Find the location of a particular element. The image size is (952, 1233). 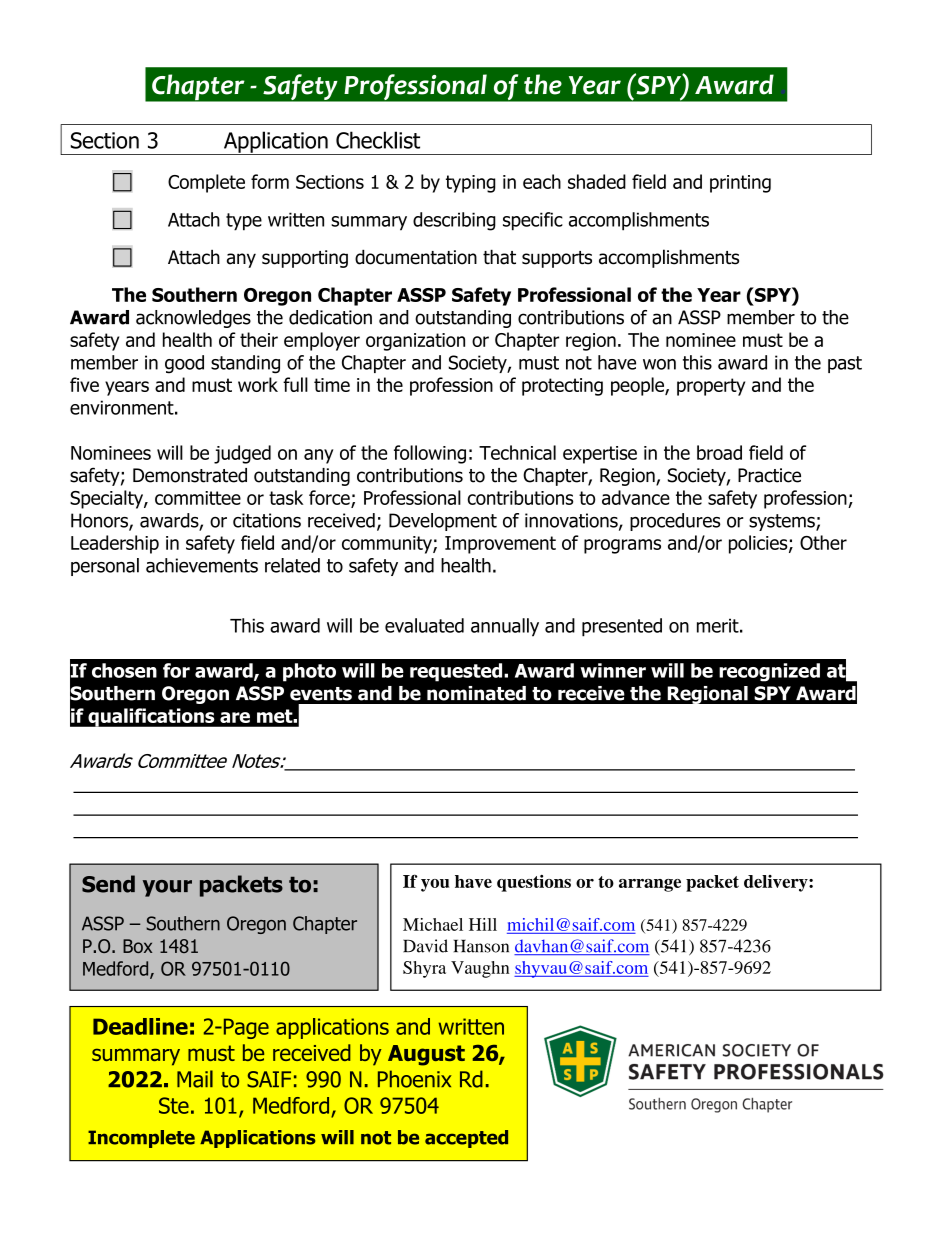

printing is located at coordinates (740, 184).
